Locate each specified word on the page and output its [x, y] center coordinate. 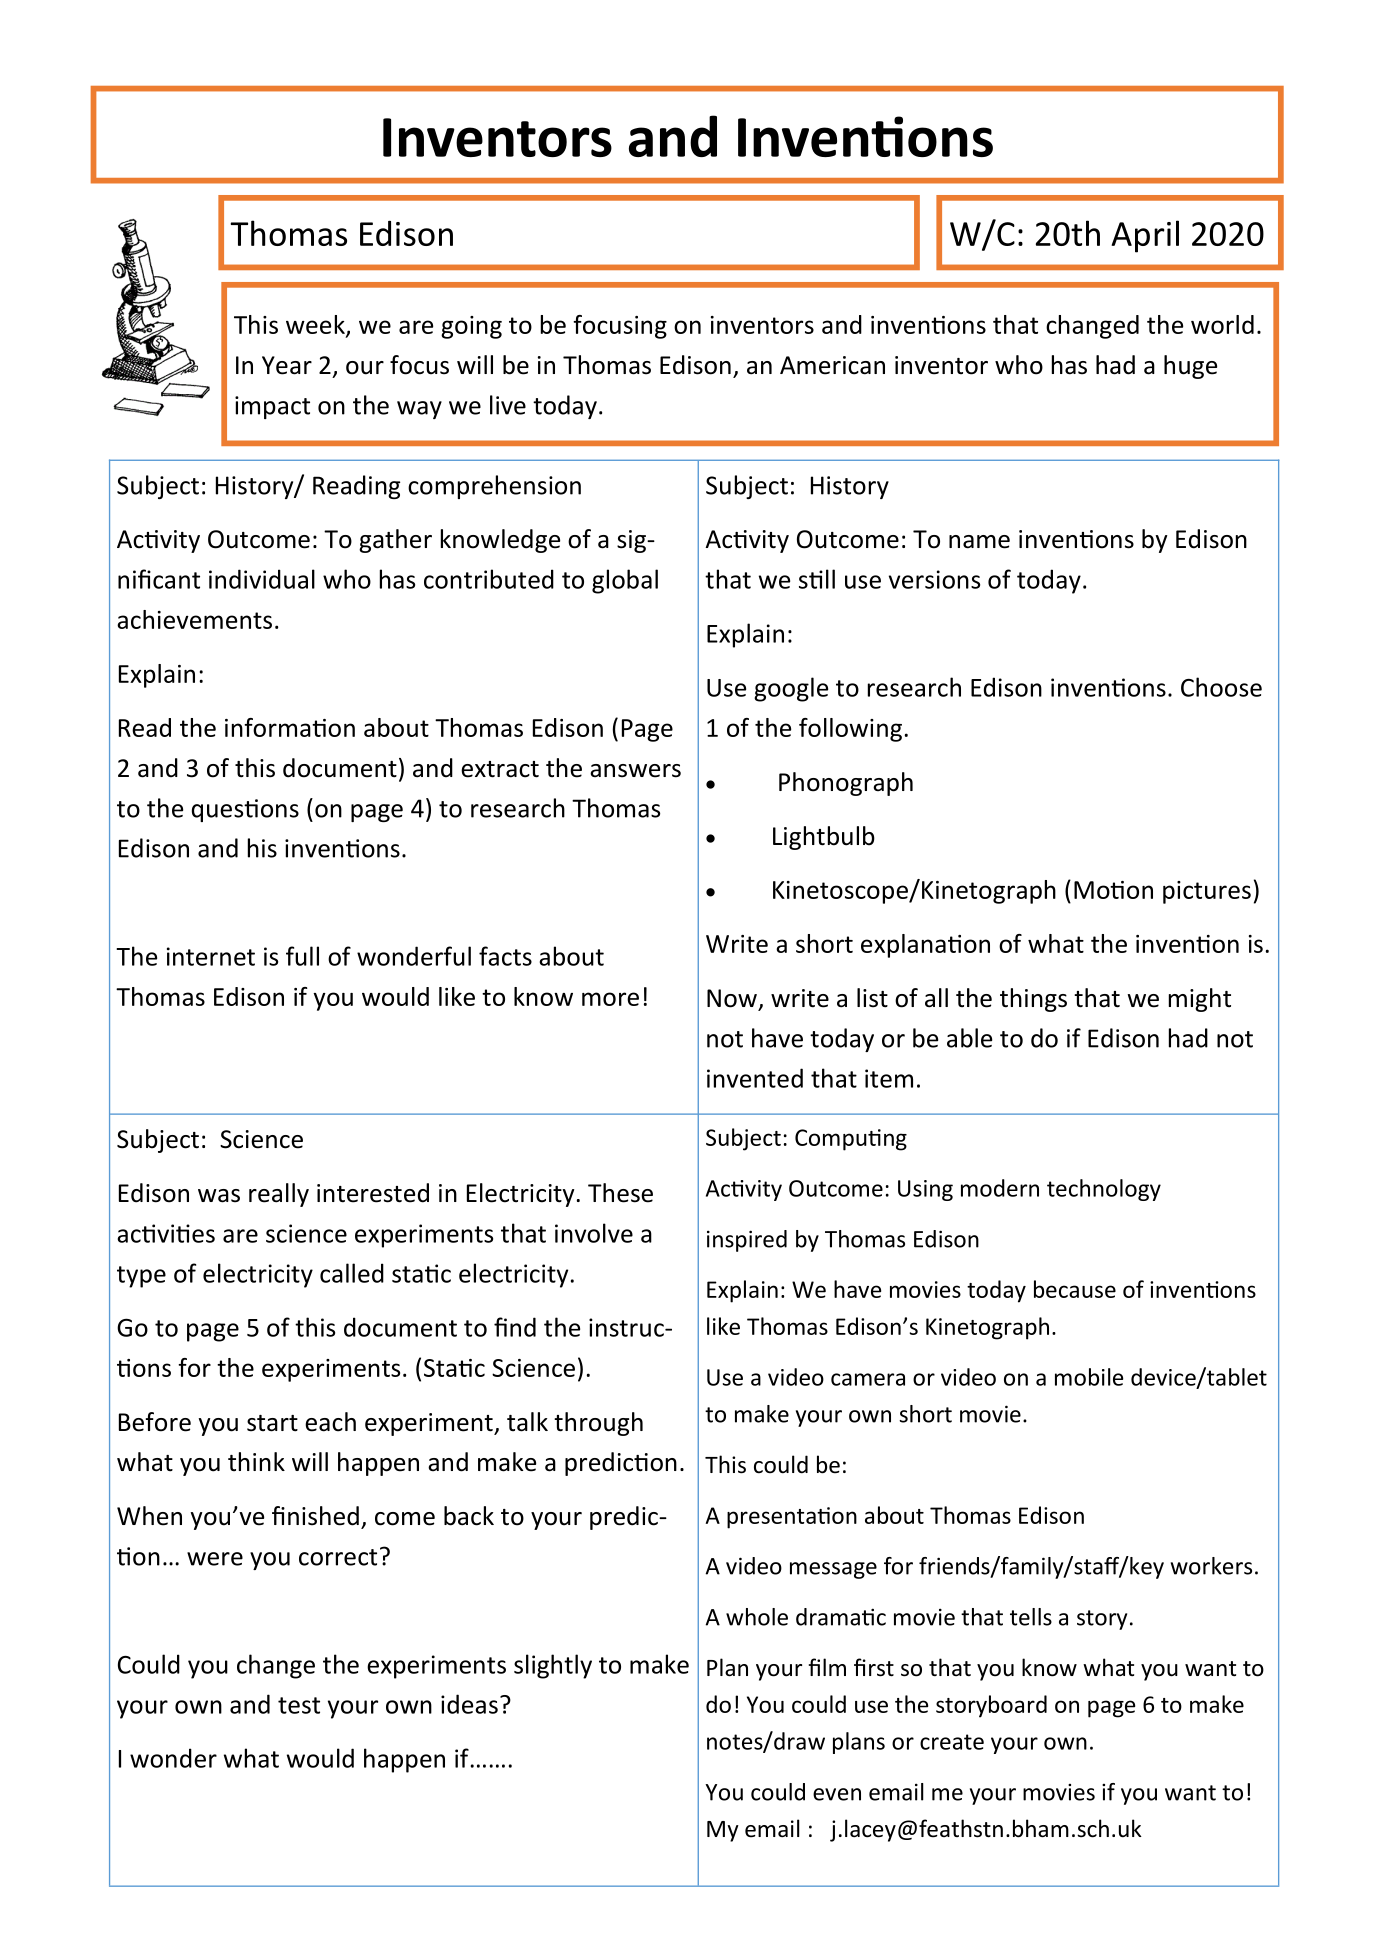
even [837, 1794]
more [610, 999]
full [302, 956]
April [1145, 236]
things [1033, 1000]
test [299, 1705]
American [832, 365]
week [316, 326]
